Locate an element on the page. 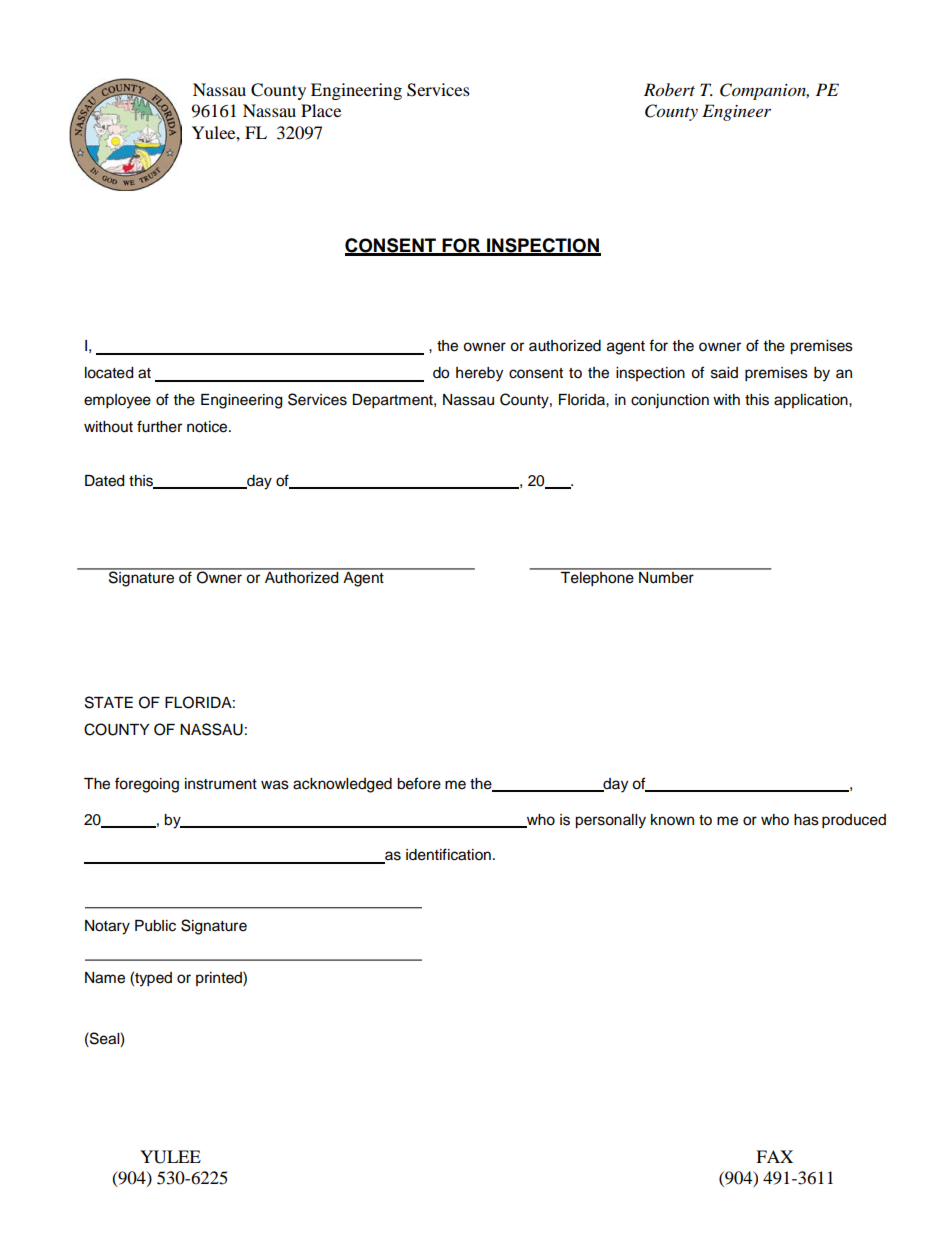 Image resolution: width=952 pixels, height=1233 pixels. before is located at coordinates (419, 783).
